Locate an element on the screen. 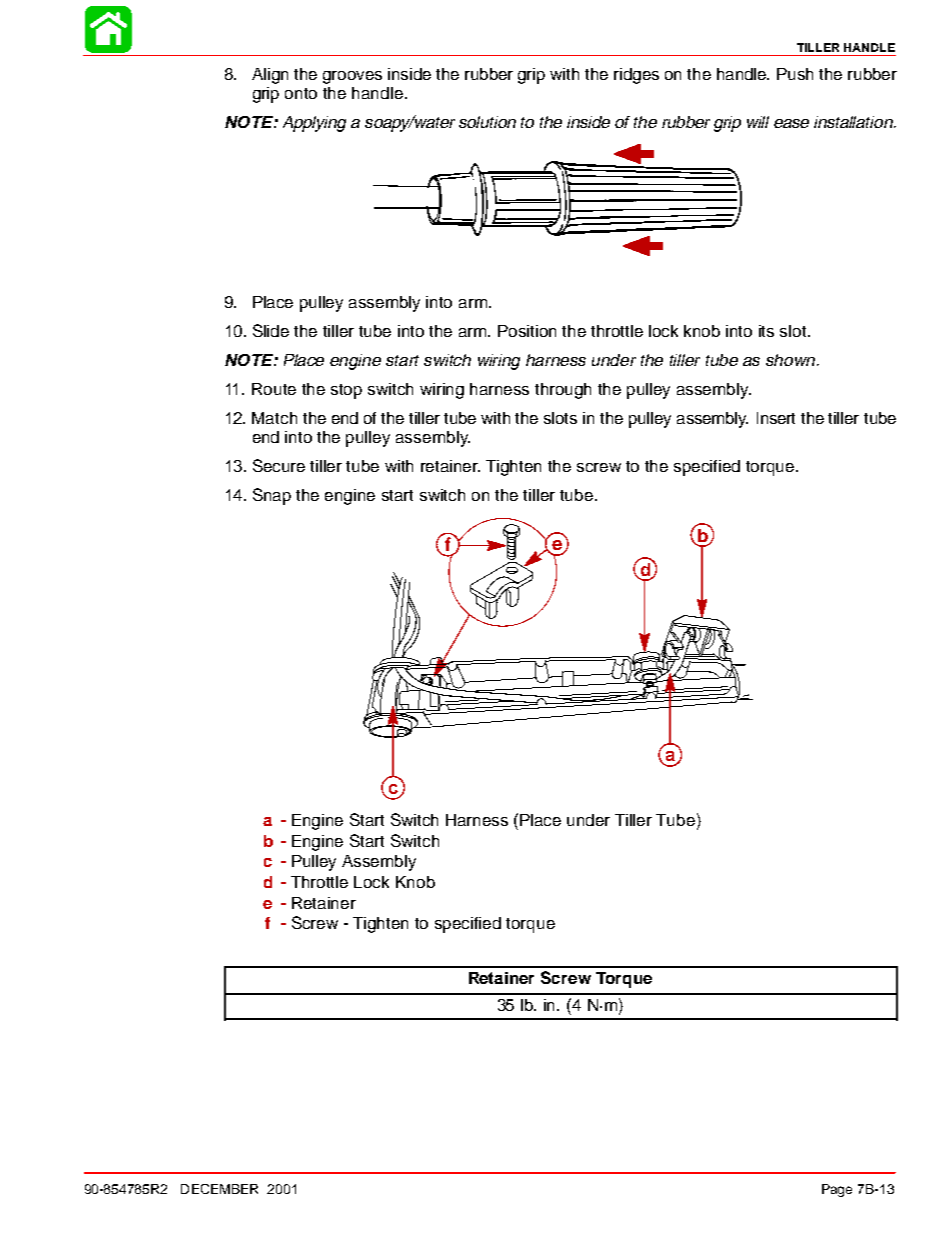 The image size is (952, 1233). through is located at coordinates (563, 391).
